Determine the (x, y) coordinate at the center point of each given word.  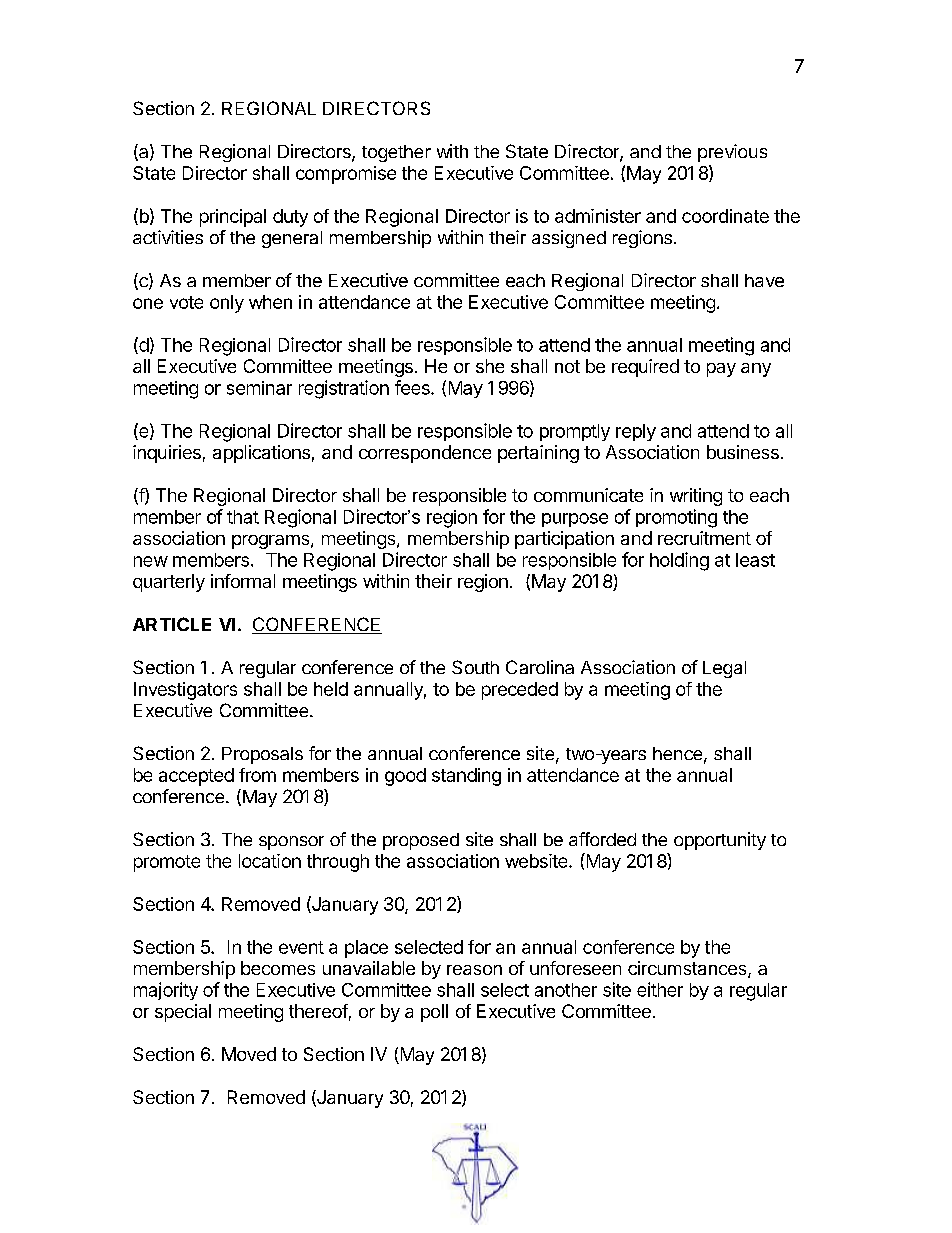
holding (679, 561)
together (396, 153)
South (475, 667)
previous (732, 153)
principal (233, 218)
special (183, 1013)
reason (474, 970)
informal (243, 581)
